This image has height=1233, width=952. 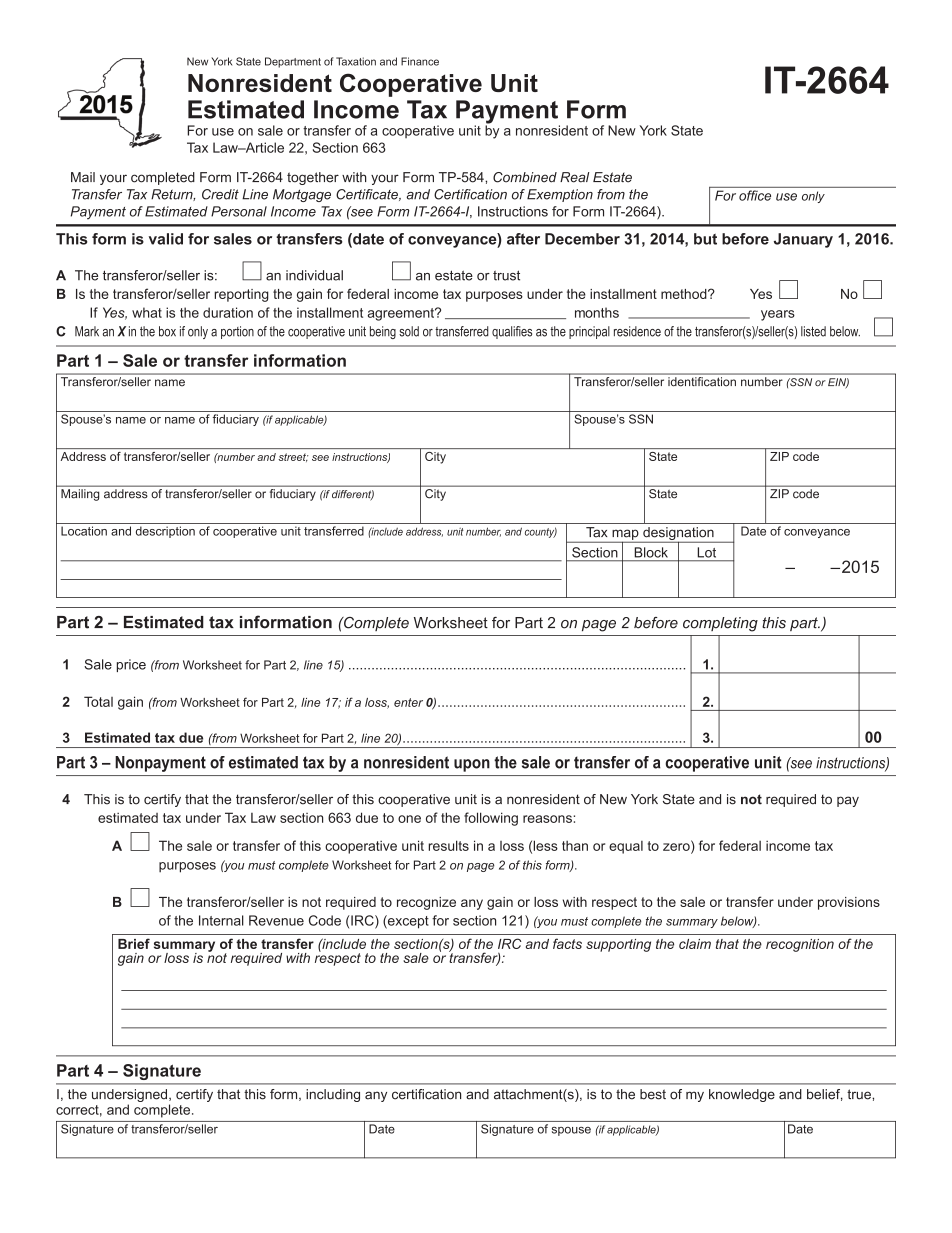 I want to click on description, so click(x=165, y=532).
